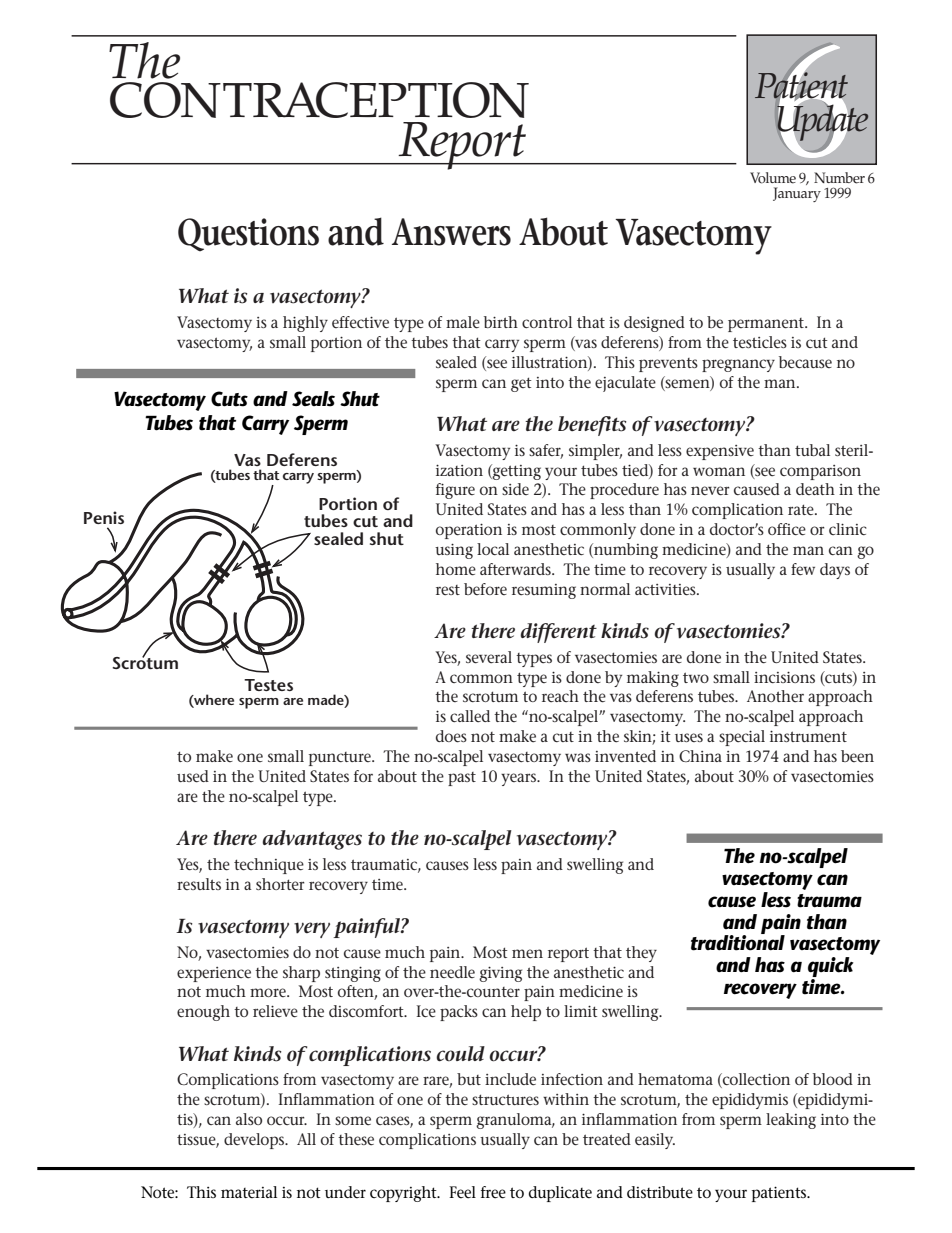 This screenshot has height=1233, width=952. I want to click on past, so click(462, 779).
